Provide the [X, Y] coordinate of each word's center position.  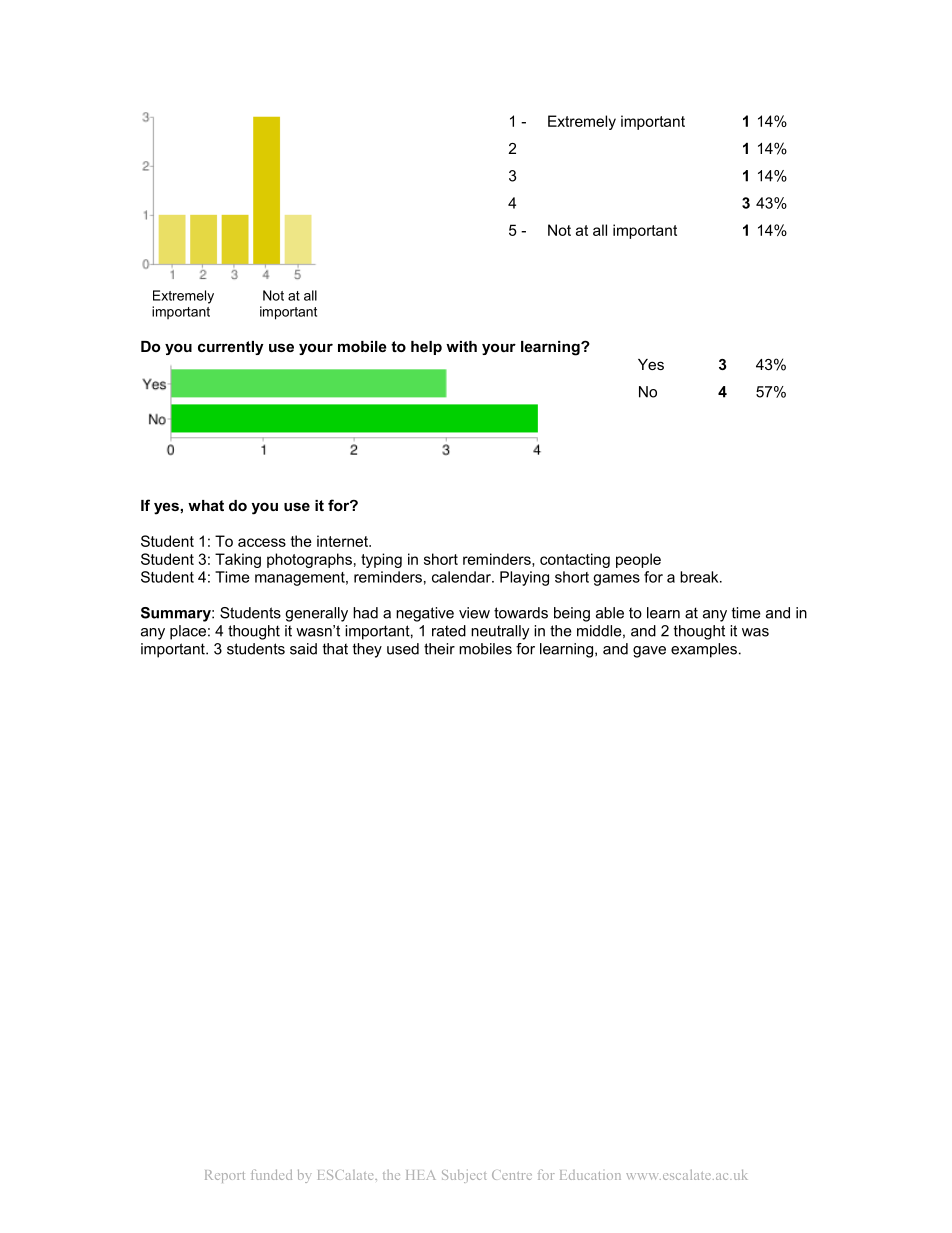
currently [231, 348]
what [206, 505]
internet [343, 541]
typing [381, 560]
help [426, 348]
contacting [575, 560]
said [303, 649]
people [638, 560]
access [262, 542]
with [461, 346]
